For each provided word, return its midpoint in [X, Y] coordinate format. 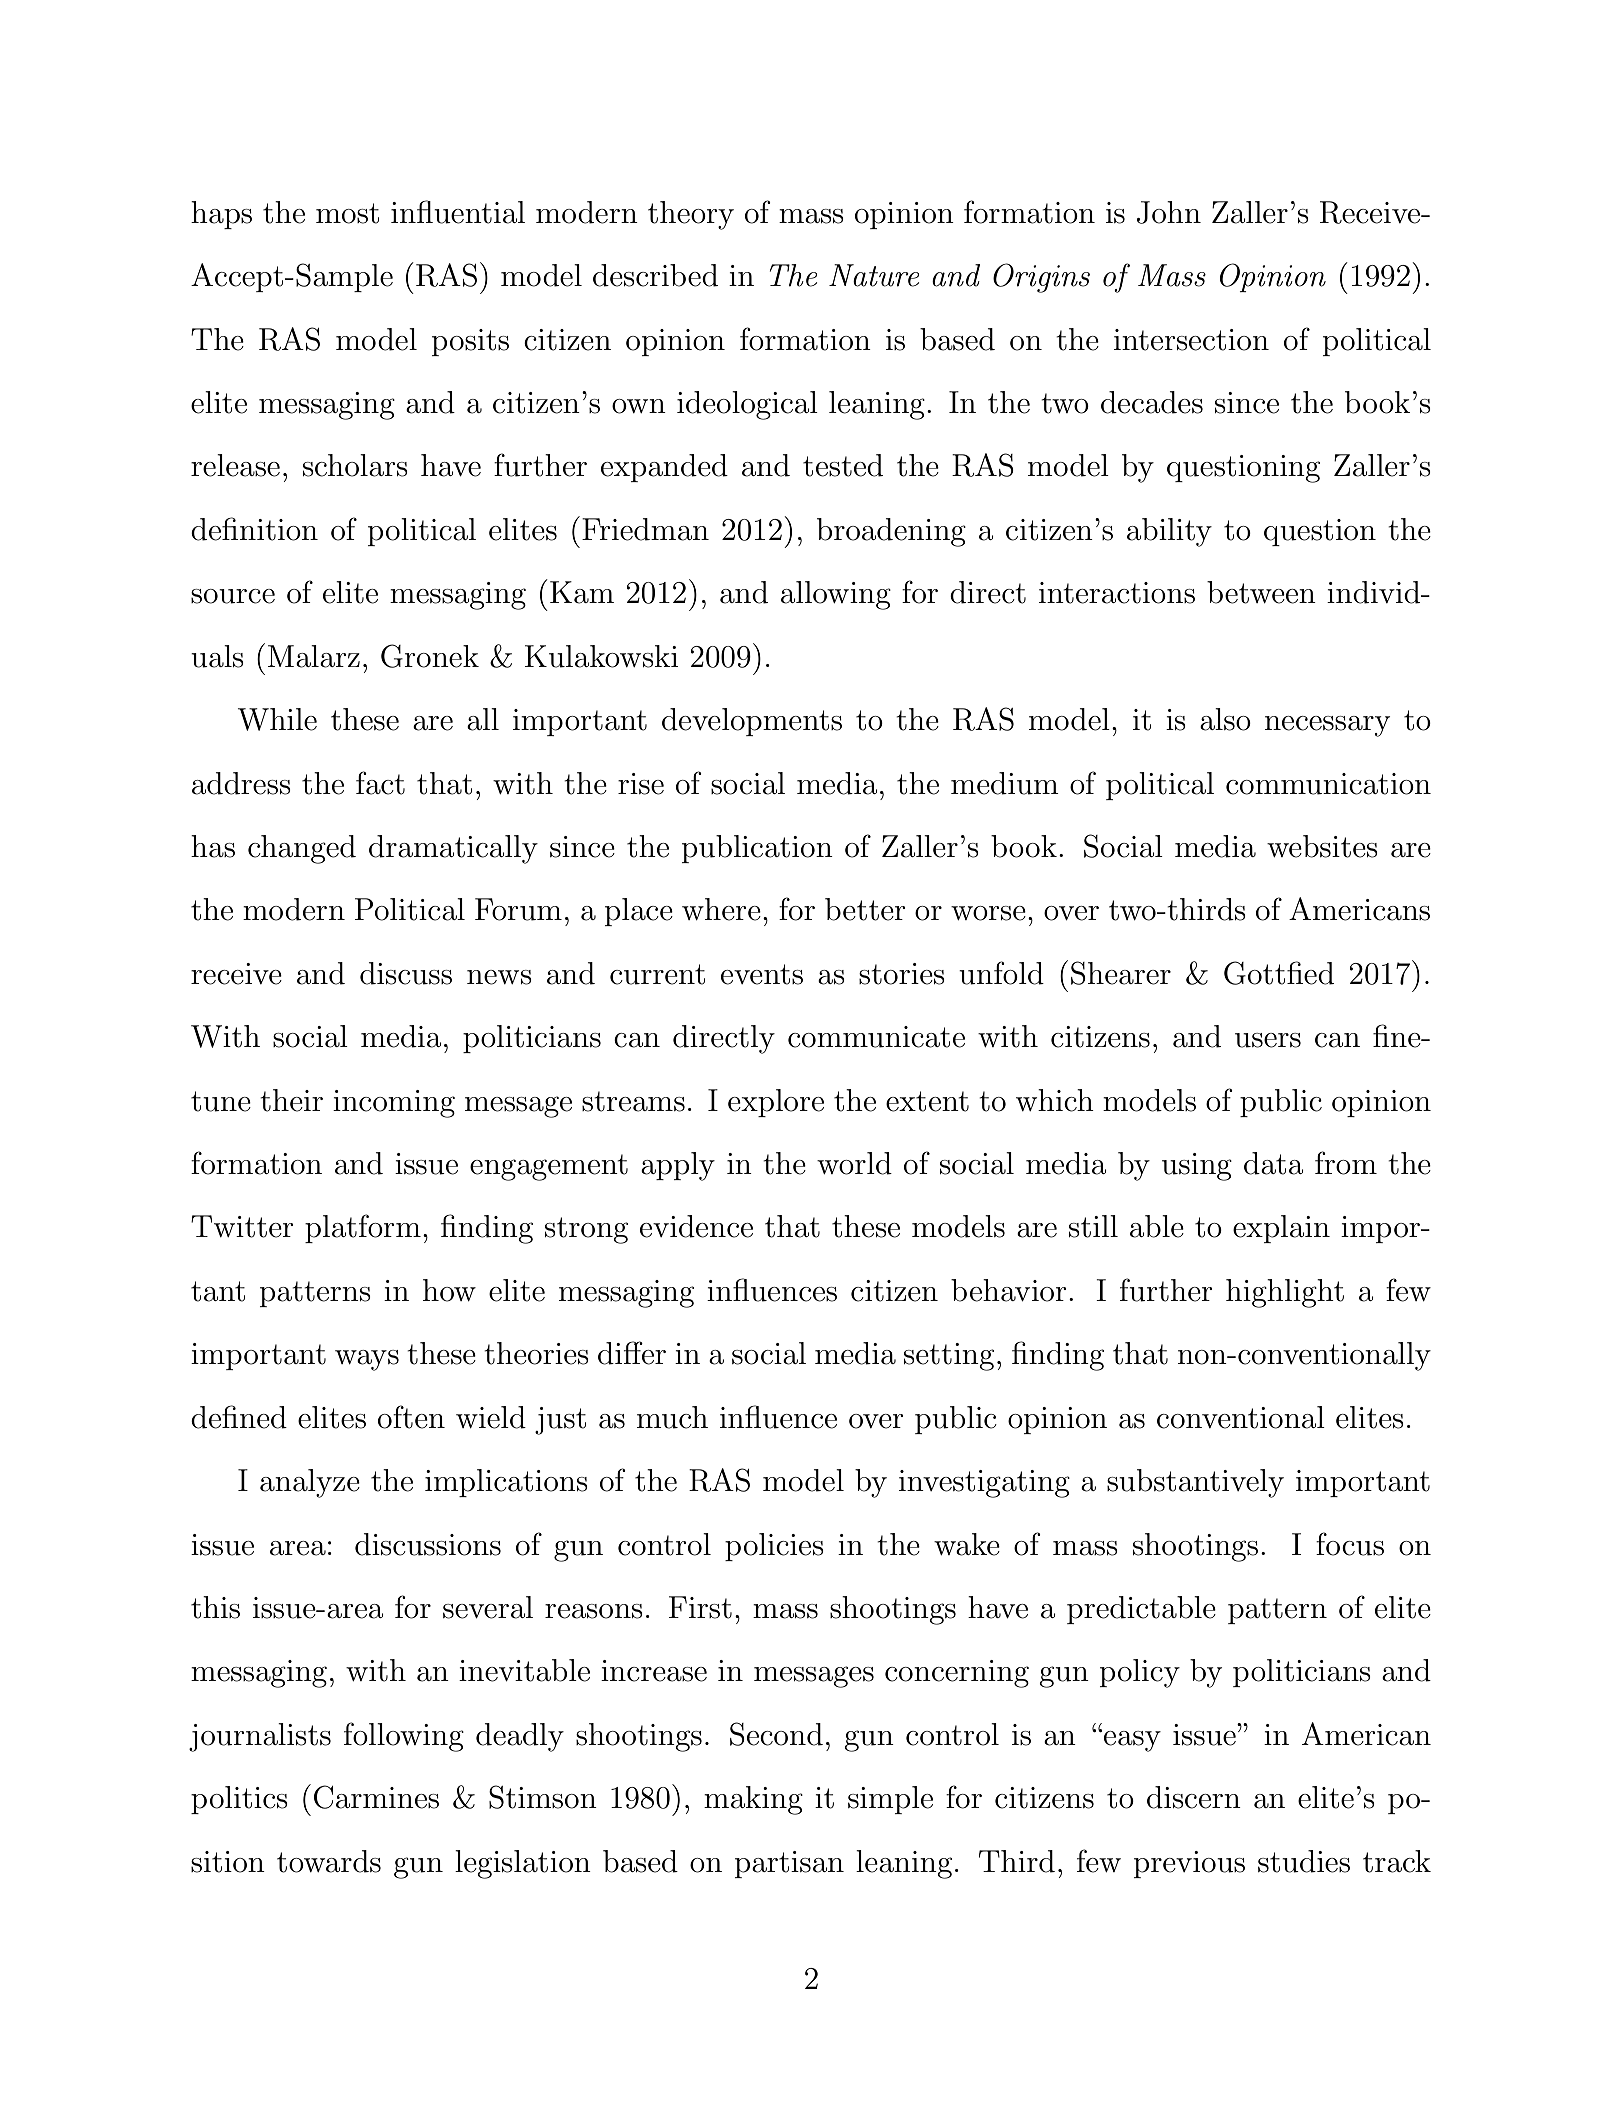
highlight [1285, 1293]
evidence [696, 1226]
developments [752, 722]
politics [239, 1800]
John [1169, 212]
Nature [874, 275]
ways [367, 1360]
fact [380, 783]
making [753, 1800]
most [347, 213]
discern [1194, 1797]
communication [1328, 784]
